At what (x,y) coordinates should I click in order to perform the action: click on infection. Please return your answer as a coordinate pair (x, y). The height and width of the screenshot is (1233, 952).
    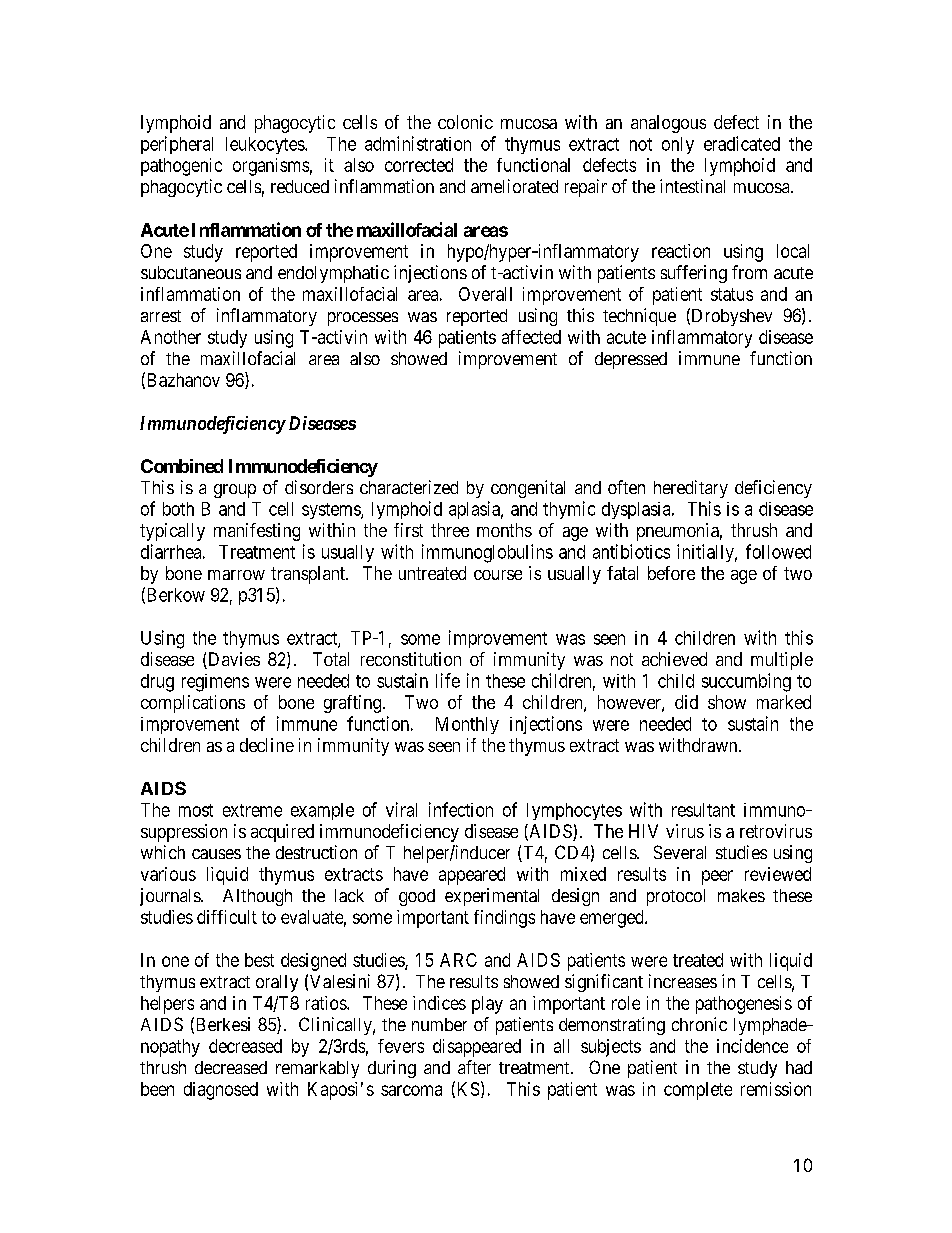
    Looking at the image, I should click on (461, 809).
